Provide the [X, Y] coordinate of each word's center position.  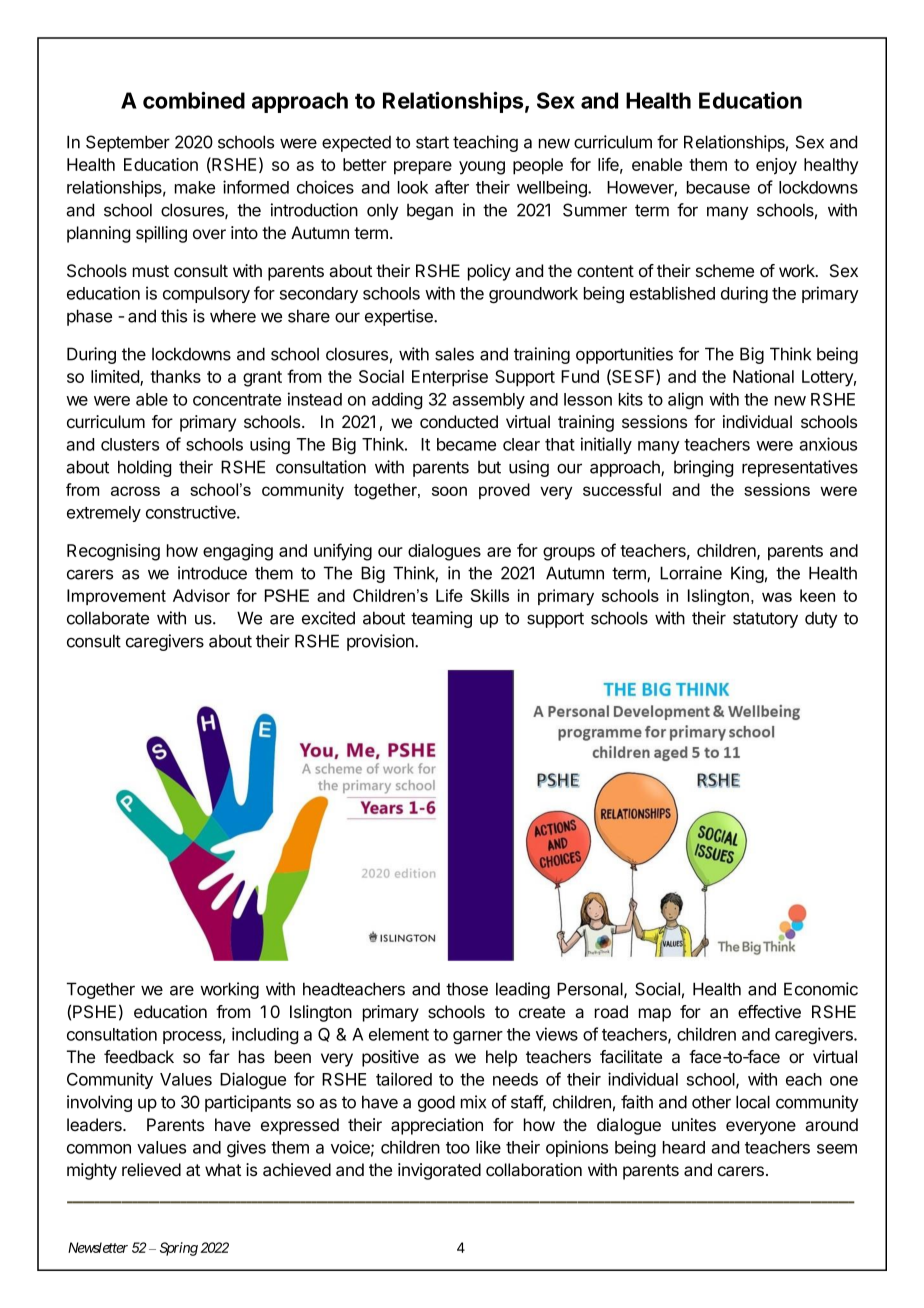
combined [194, 100]
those [467, 989]
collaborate [108, 618]
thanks [175, 376]
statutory [765, 620]
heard [684, 1147]
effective [769, 1011]
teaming [441, 619]
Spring [179, 1249]
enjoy [776, 166]
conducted [459, 421]
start [432, 142]
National [763, 376]
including [265, 1035]
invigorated [439, 1171]
